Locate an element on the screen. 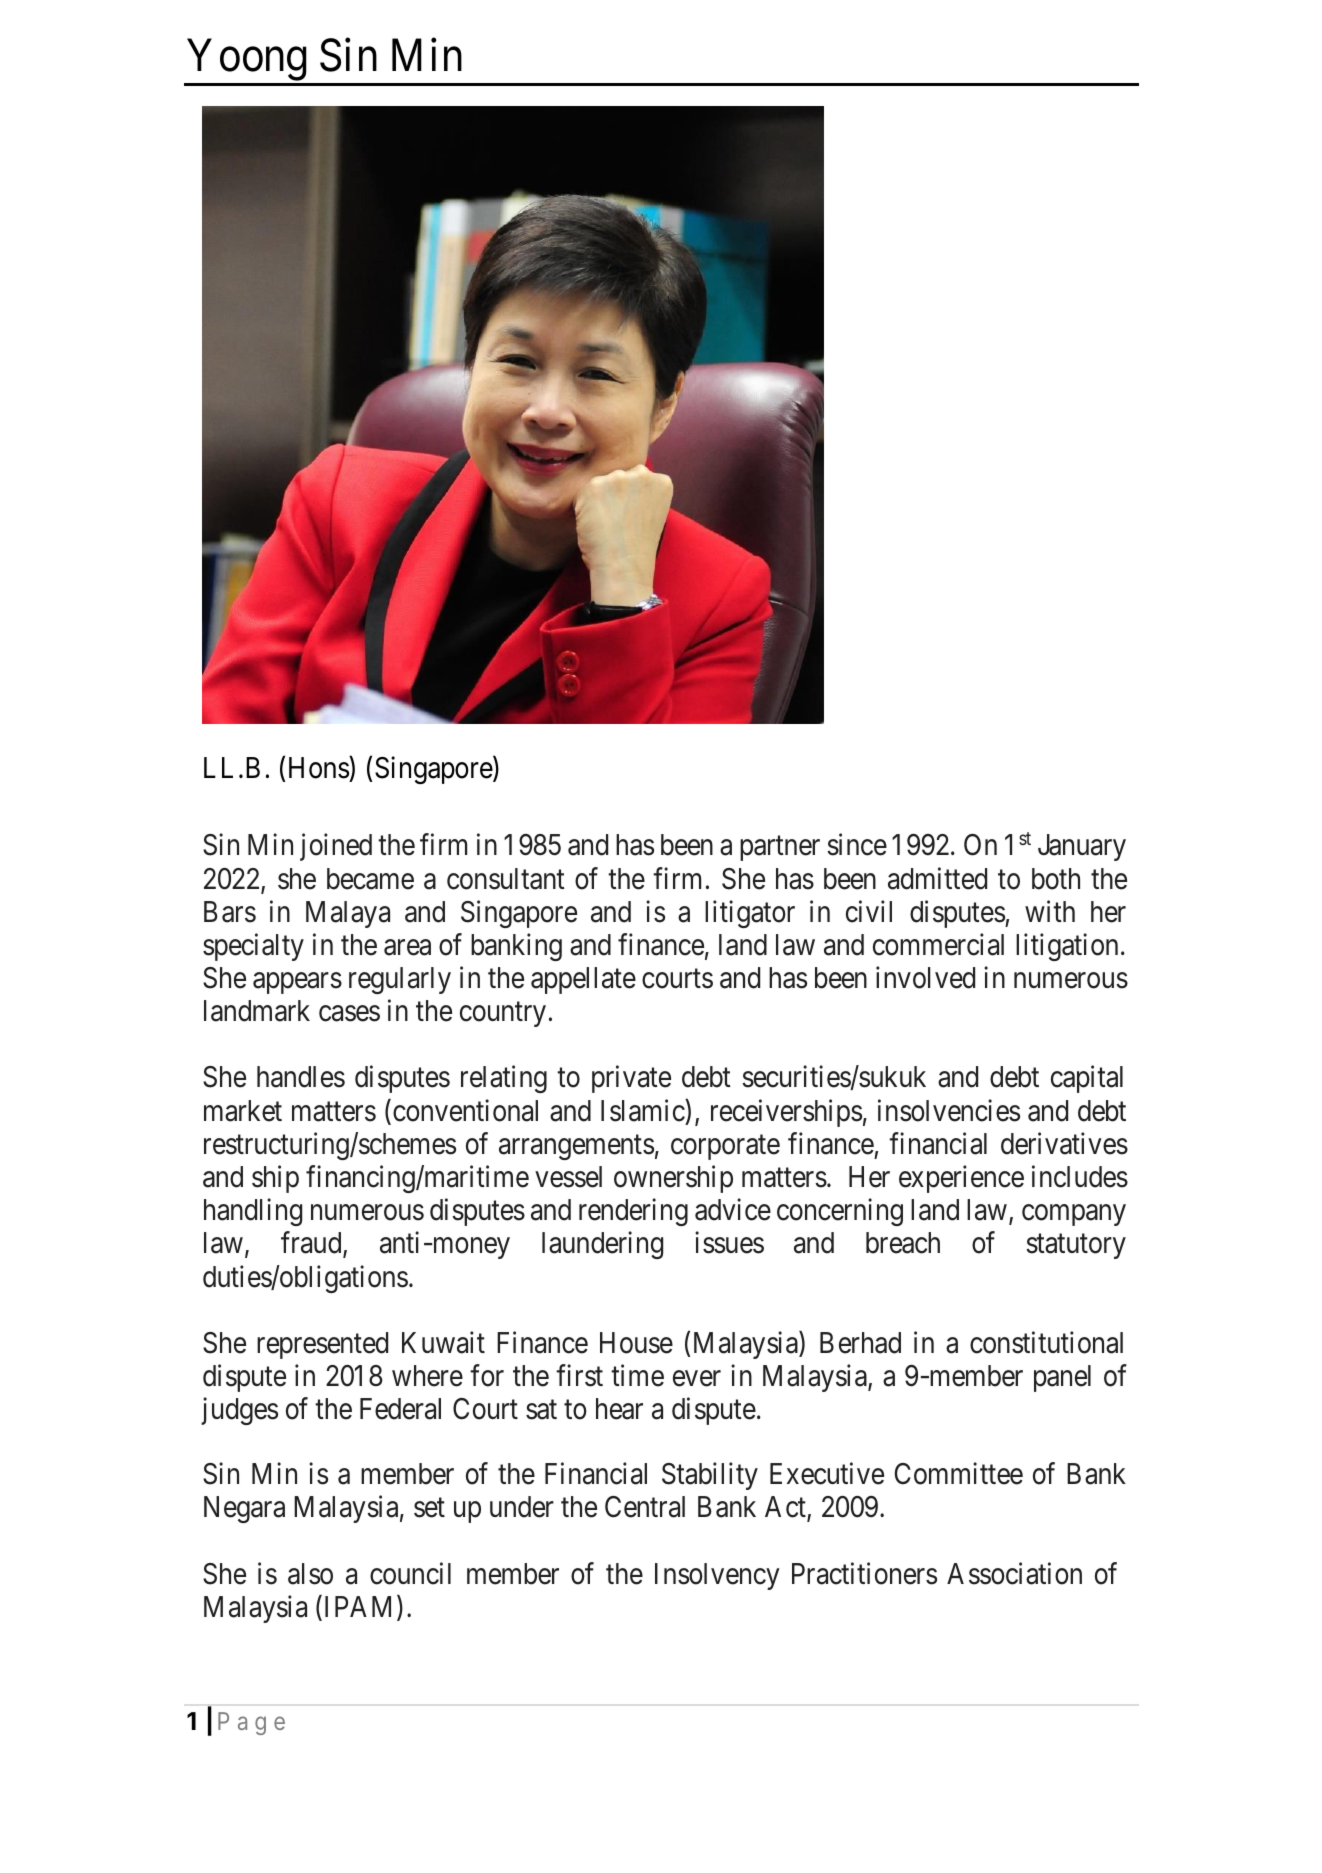 The height and width of the screenshot is (1873, 1322). Association is located at coordinates (1014, 1573).
